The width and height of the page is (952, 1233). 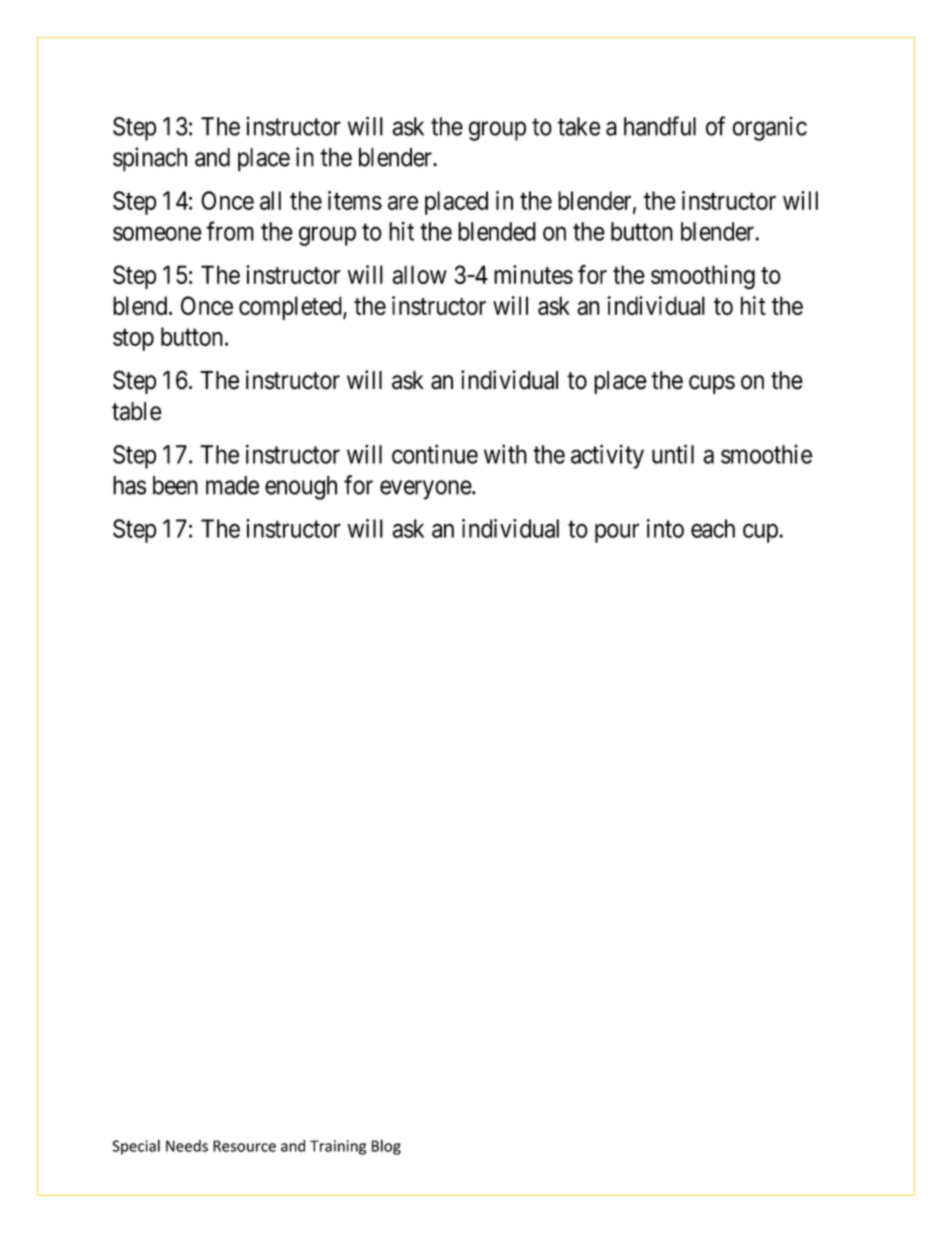 I want to click on from, so click(x=230, y=231).
